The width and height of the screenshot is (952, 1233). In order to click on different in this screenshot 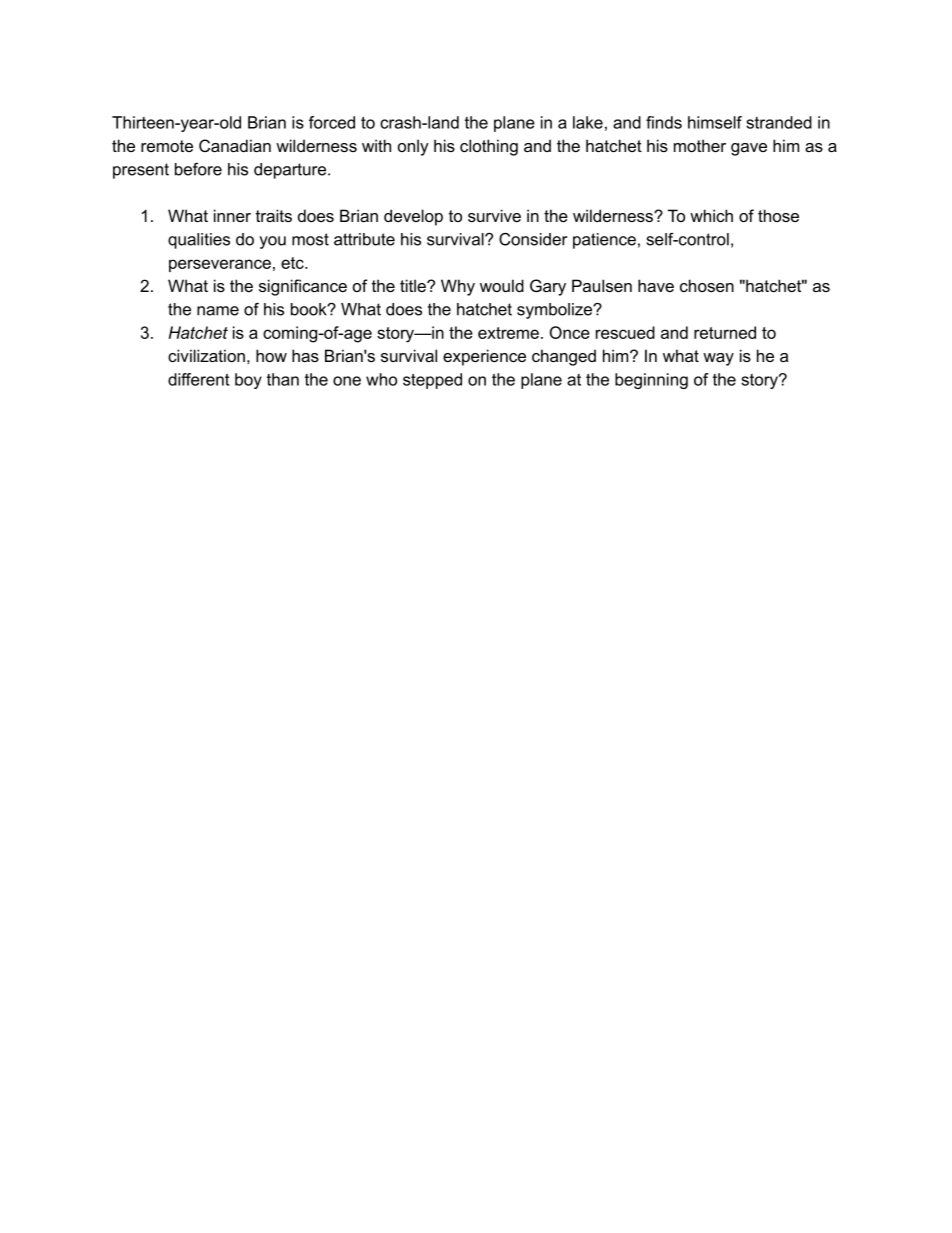, I will do `click(198, 379)`.
